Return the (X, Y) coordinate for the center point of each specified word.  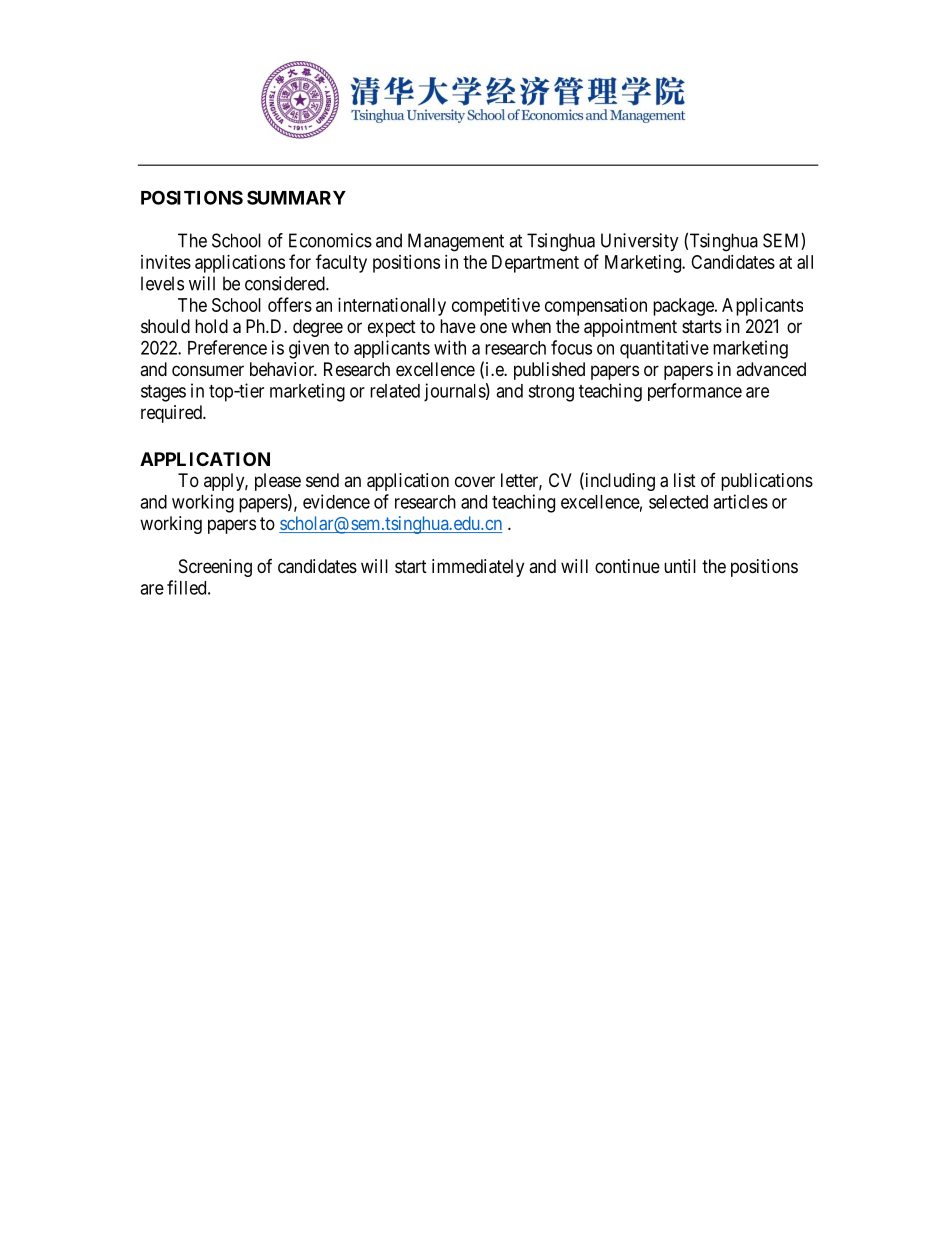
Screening (215, 568)
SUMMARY (296, 197)
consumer (208, 370)
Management (456, 242)
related (395, 391)
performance (695, 392)
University (640, 242)
